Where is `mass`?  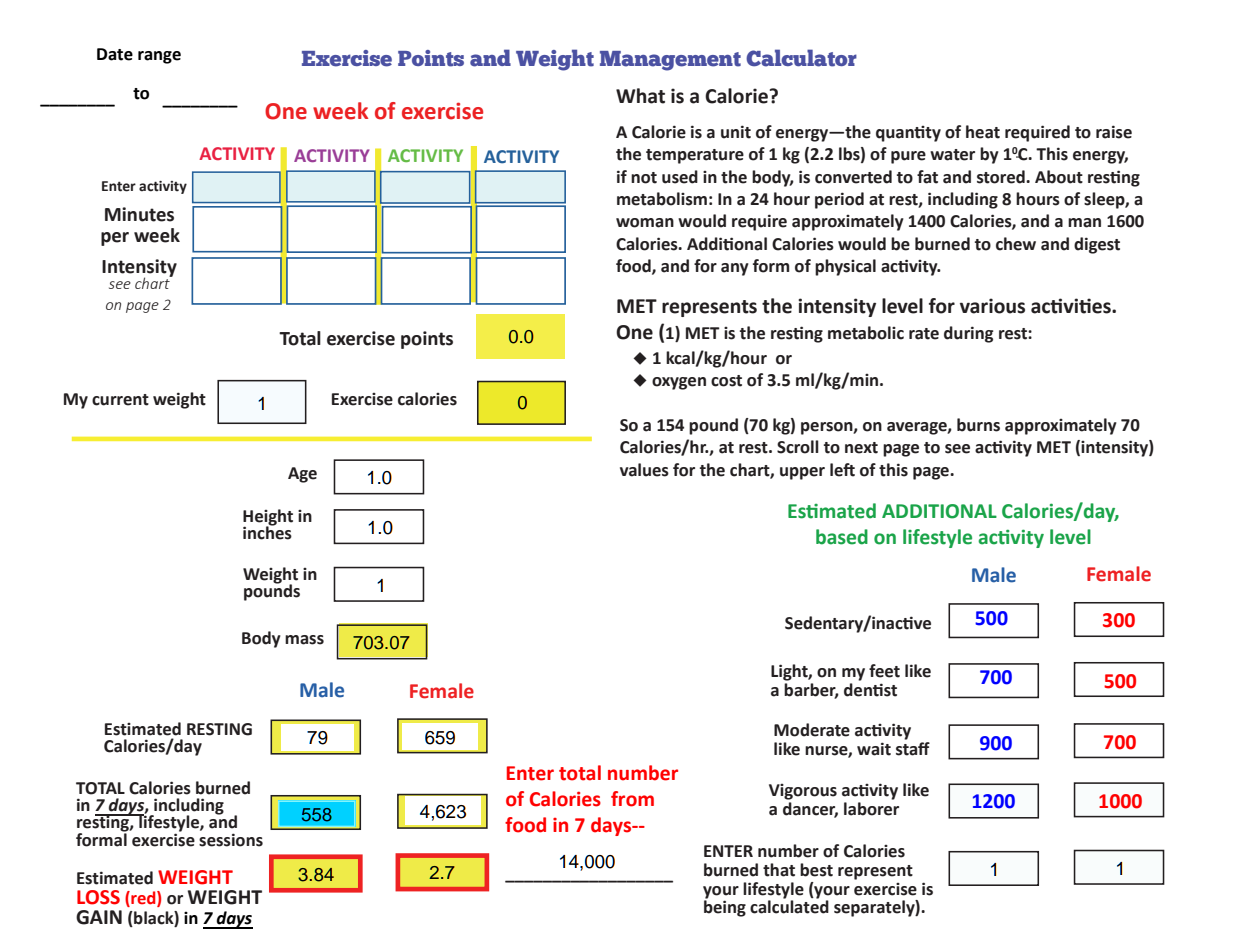 mass is located at coordinates (304, 640).
